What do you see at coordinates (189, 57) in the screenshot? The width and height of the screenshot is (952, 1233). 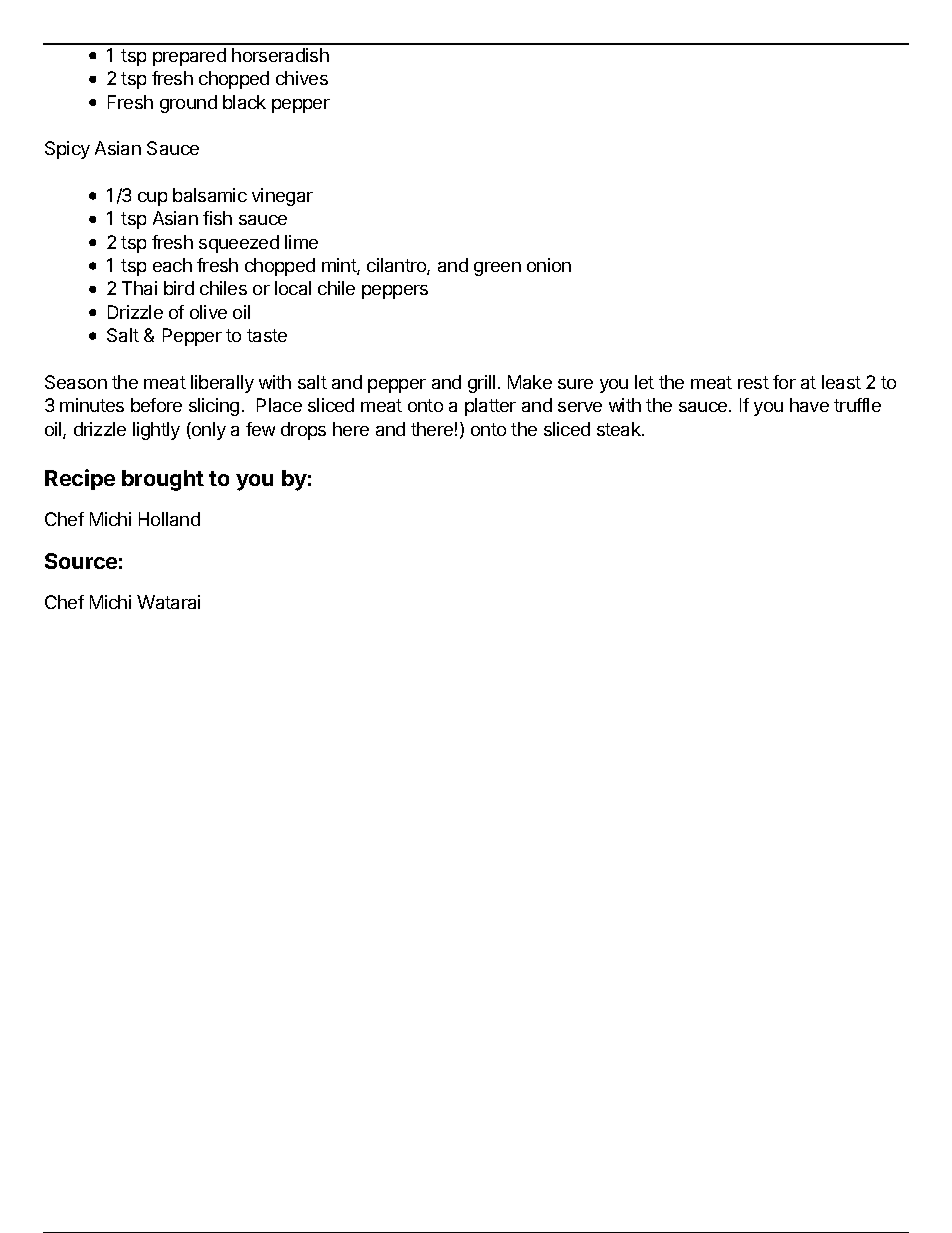 I see `prepared` at bounding box center [189, 57].
